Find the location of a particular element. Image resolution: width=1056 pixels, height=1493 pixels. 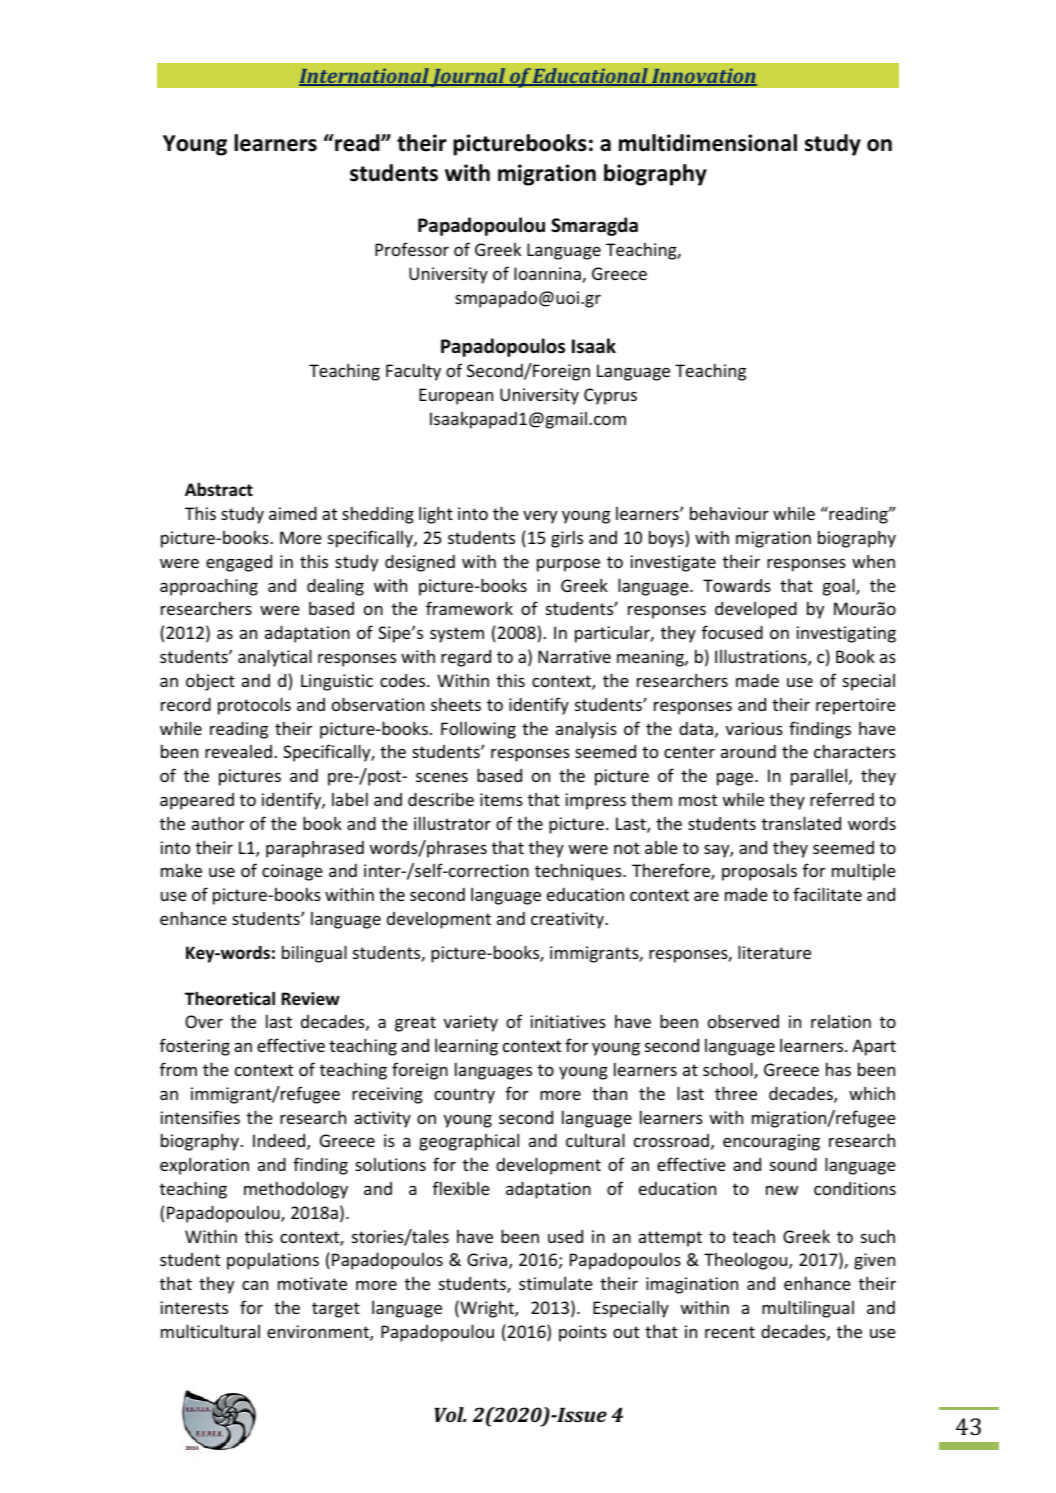

Innovation is located at coordinates (703, 77).
